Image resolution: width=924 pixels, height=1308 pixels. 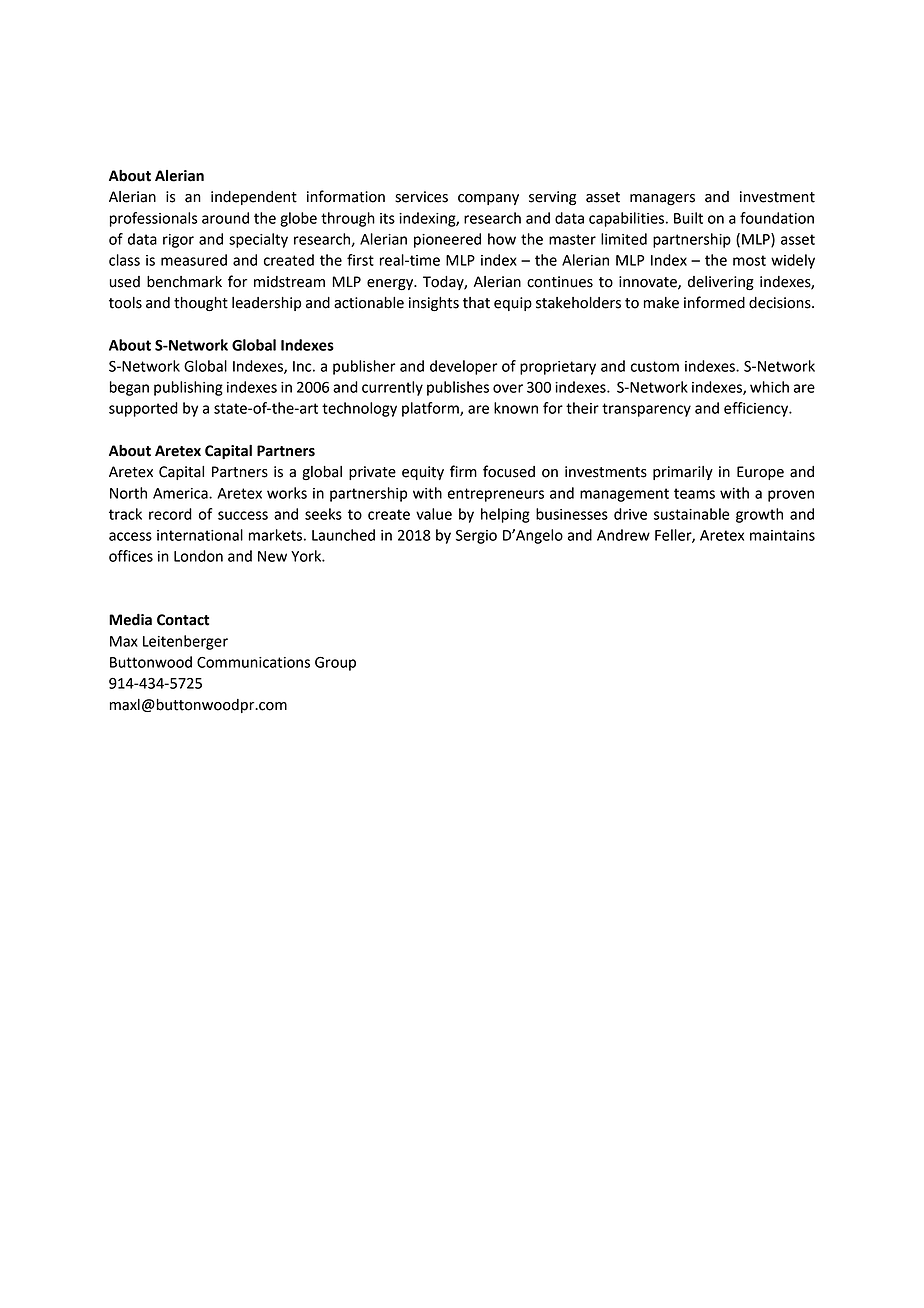 I want to click on company, so click(x=488, y=199).
